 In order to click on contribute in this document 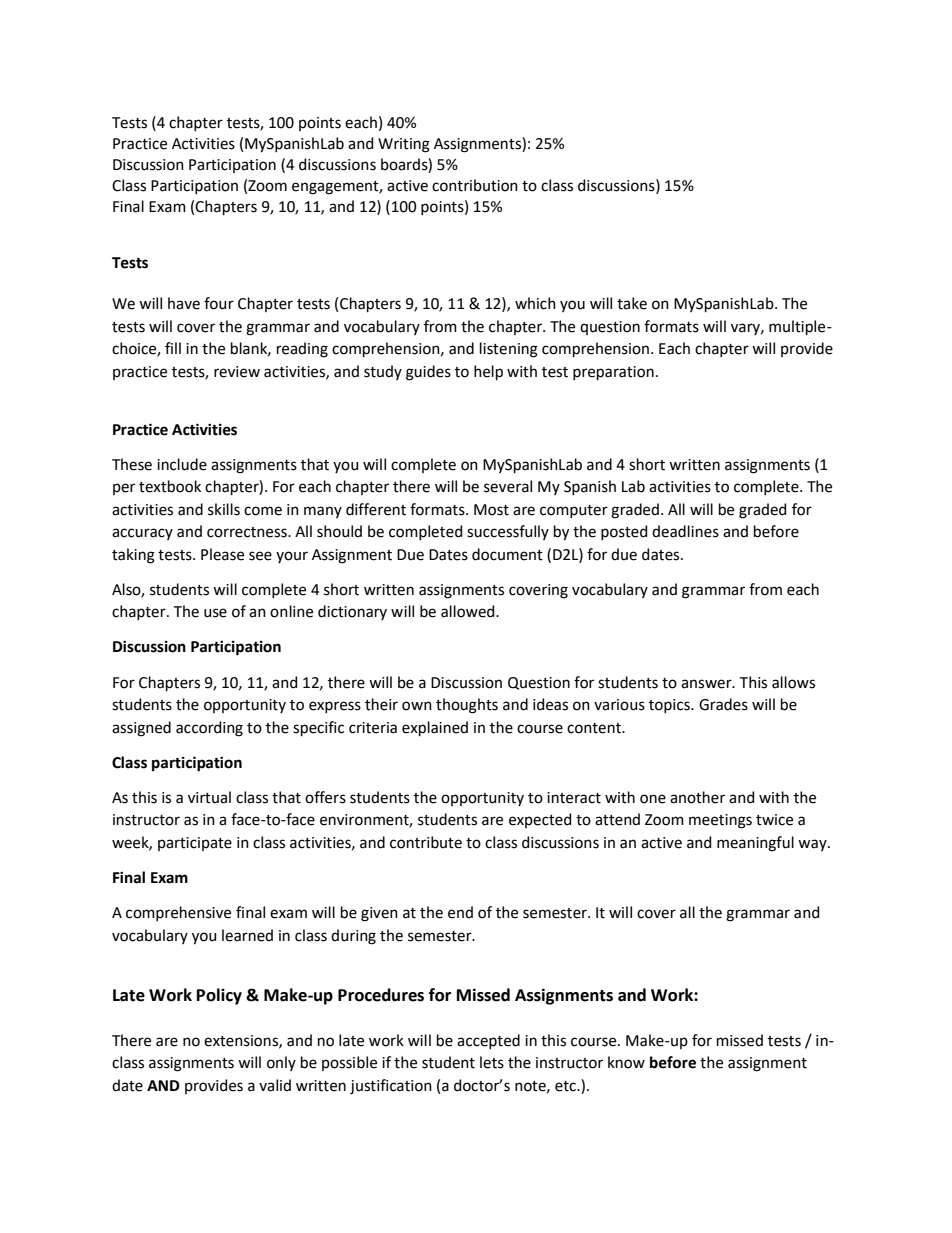, I will do `click(426, 842)`.
